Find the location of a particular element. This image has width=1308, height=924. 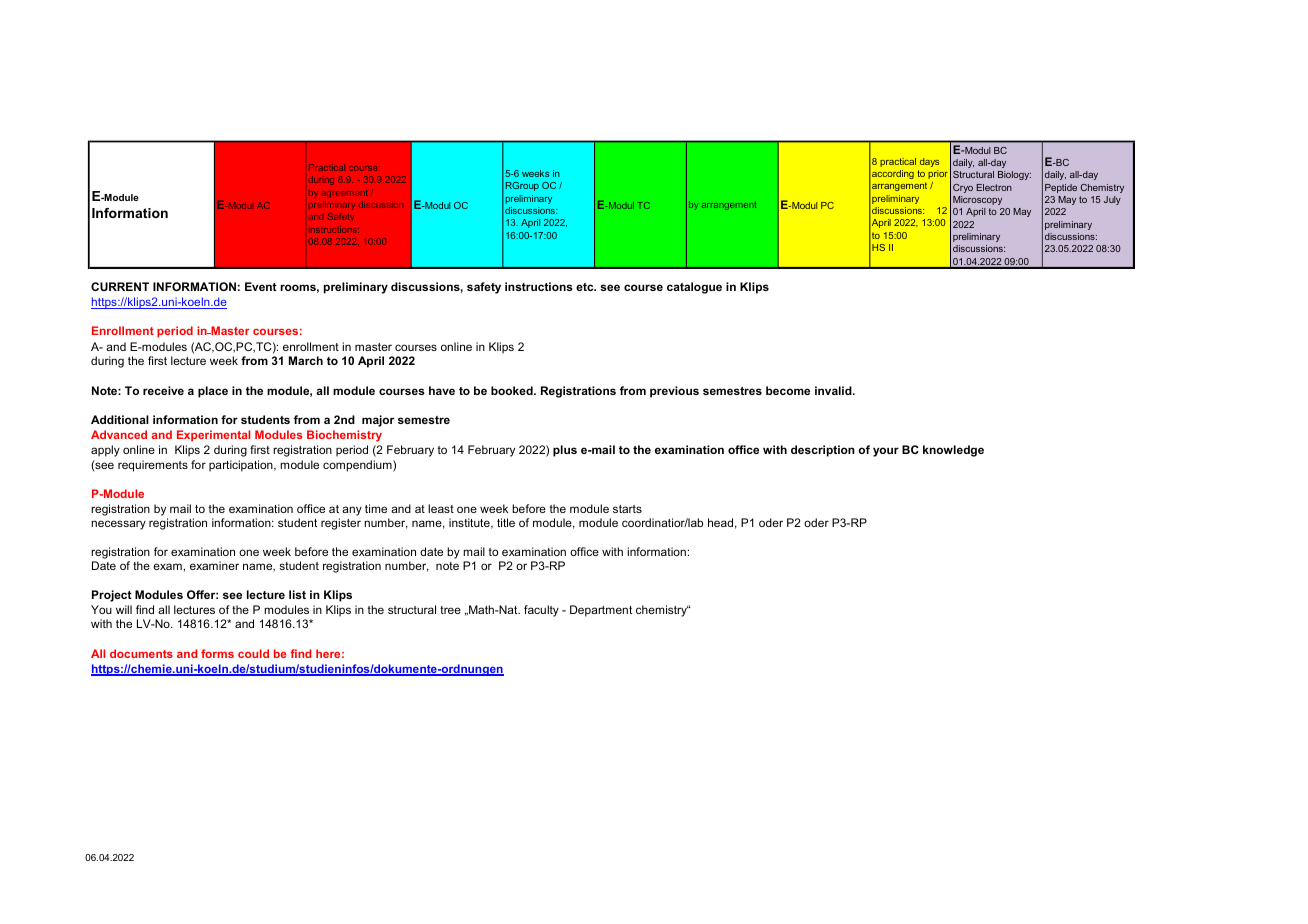

March is located at coordinates (306, 360).
